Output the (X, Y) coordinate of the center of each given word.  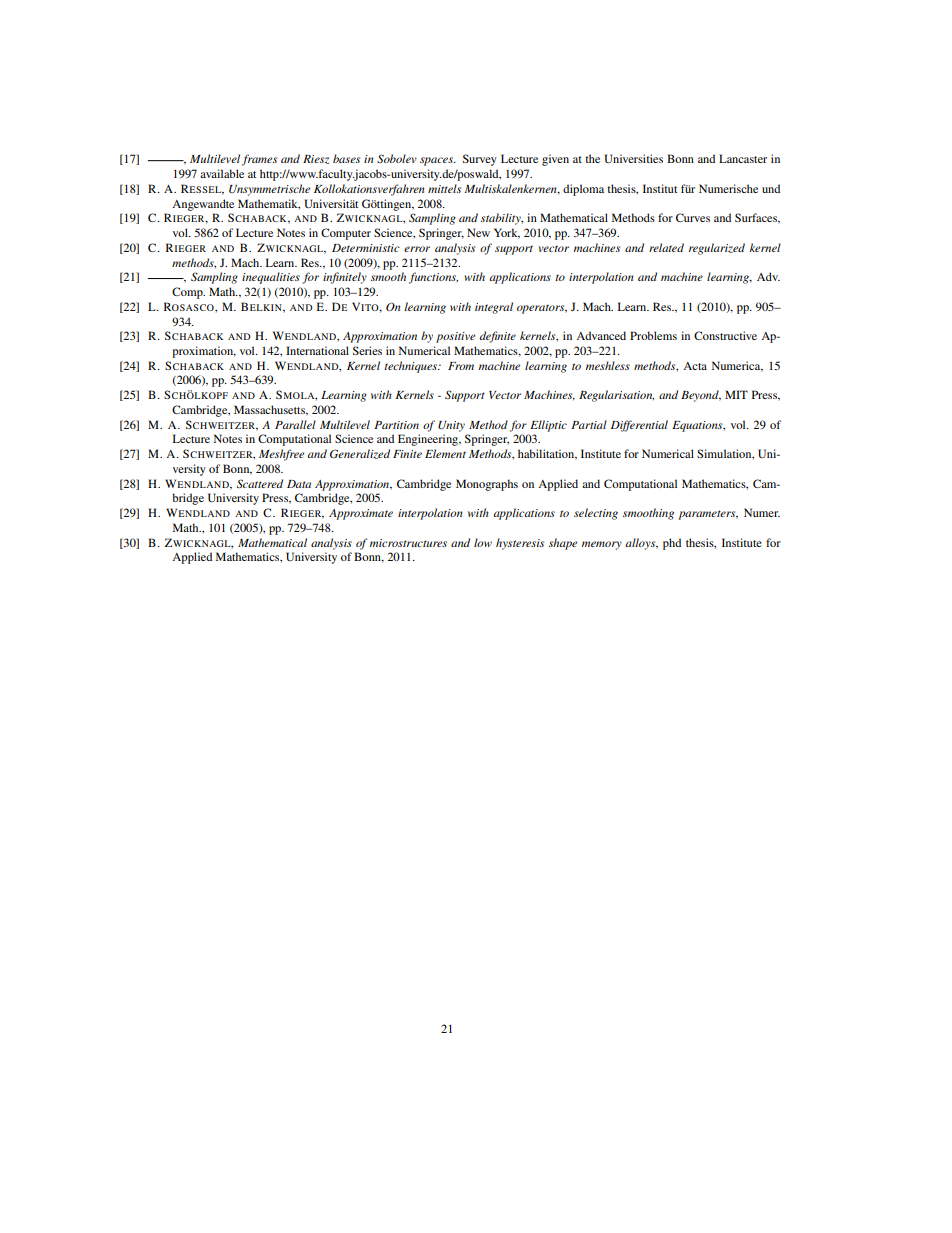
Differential (639, 426)
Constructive (725, 335)
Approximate (361, 514)
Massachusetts (270, 410)
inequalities (271, 278)
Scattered (260, 484)
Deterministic (366, 248)
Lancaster (743, 158)
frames (259, 160)
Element (445, 453)
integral (494, 308)
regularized (717, 249)
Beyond (701, 396)
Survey (480, 160)
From (461, 366)
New (478, 232)
